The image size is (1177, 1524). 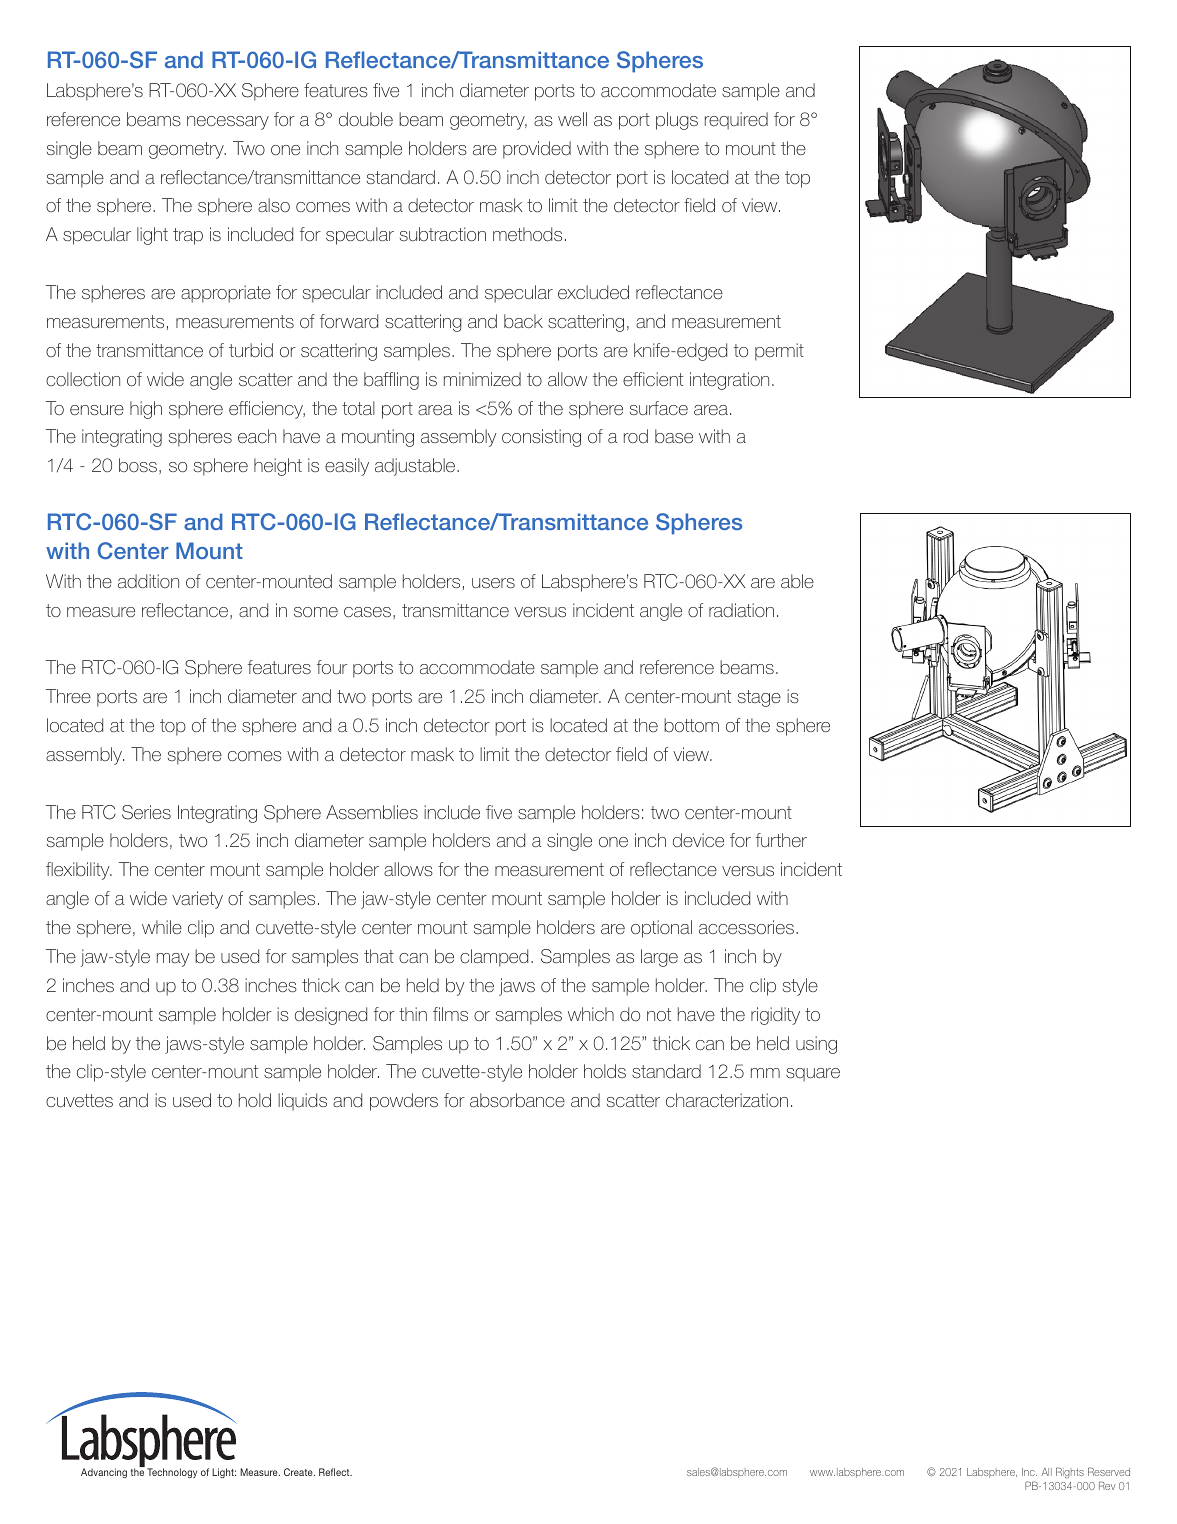 I want to click on further, so click(x=781, y=840).
